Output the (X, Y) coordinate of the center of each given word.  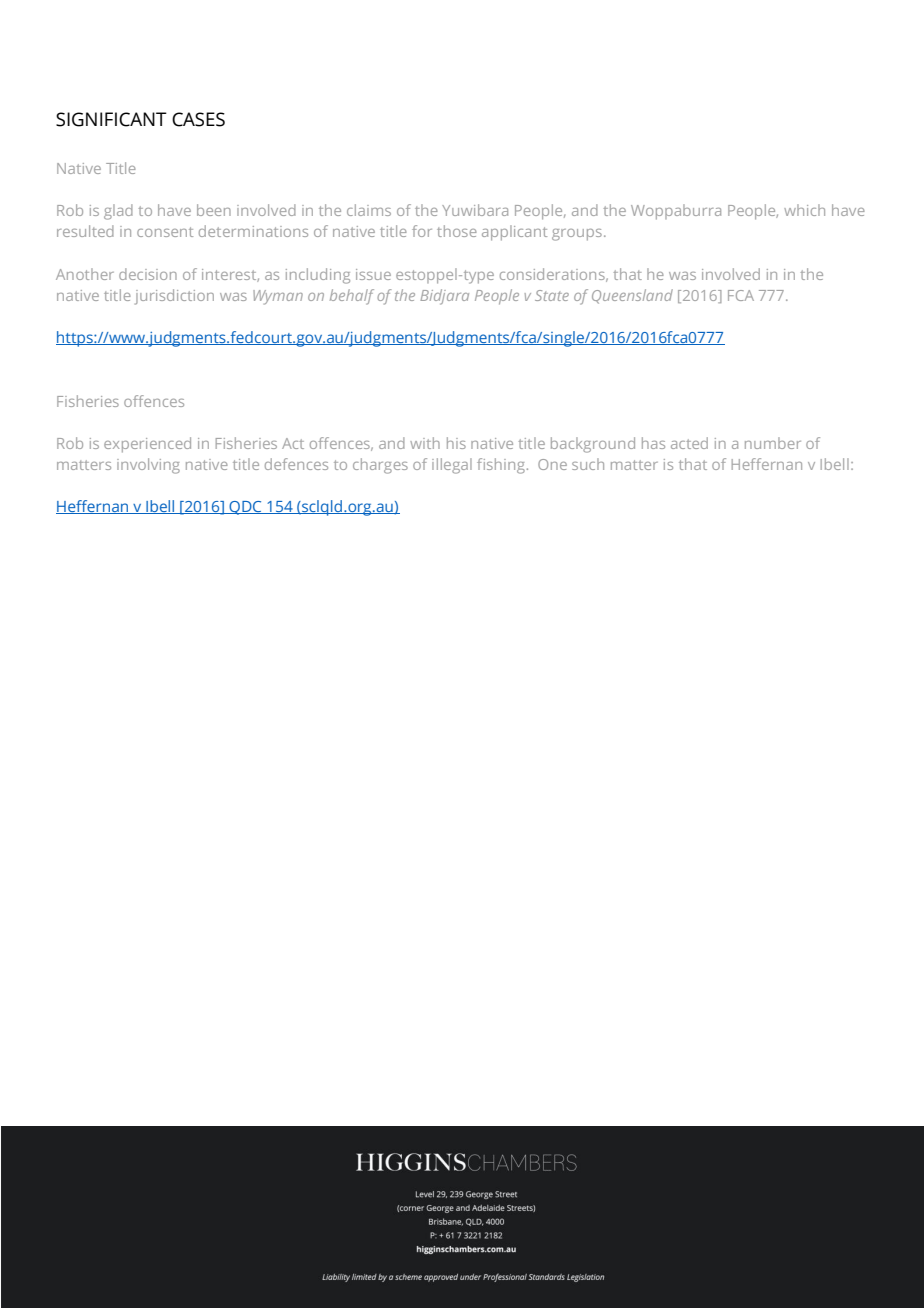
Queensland (632, 296)
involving (148, 466)
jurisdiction (174, 297)
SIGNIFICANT (111, 119)
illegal (452, 466)
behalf (352, 297)
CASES (198, 119)
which (804, 210)
